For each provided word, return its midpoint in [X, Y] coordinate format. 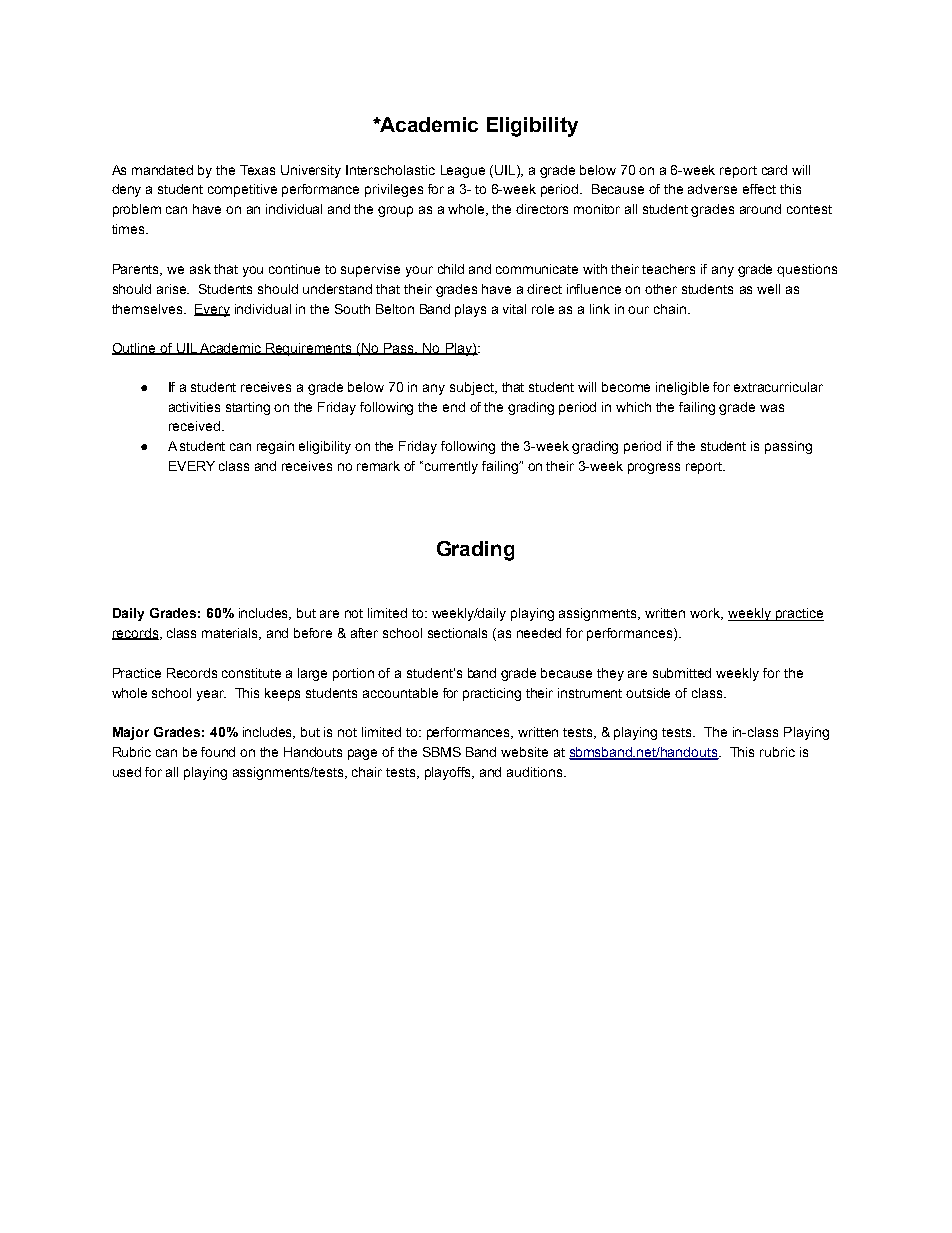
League [463, 171]
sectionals [457, 633]
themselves [148, 309]
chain [670, 309]
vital [514, 309]
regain [275, 447]
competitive [242, 190]
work [706, 614]
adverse [712, 189]
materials [231, 634]
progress [654, 468]
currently [451, 467]
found [218, 752]
